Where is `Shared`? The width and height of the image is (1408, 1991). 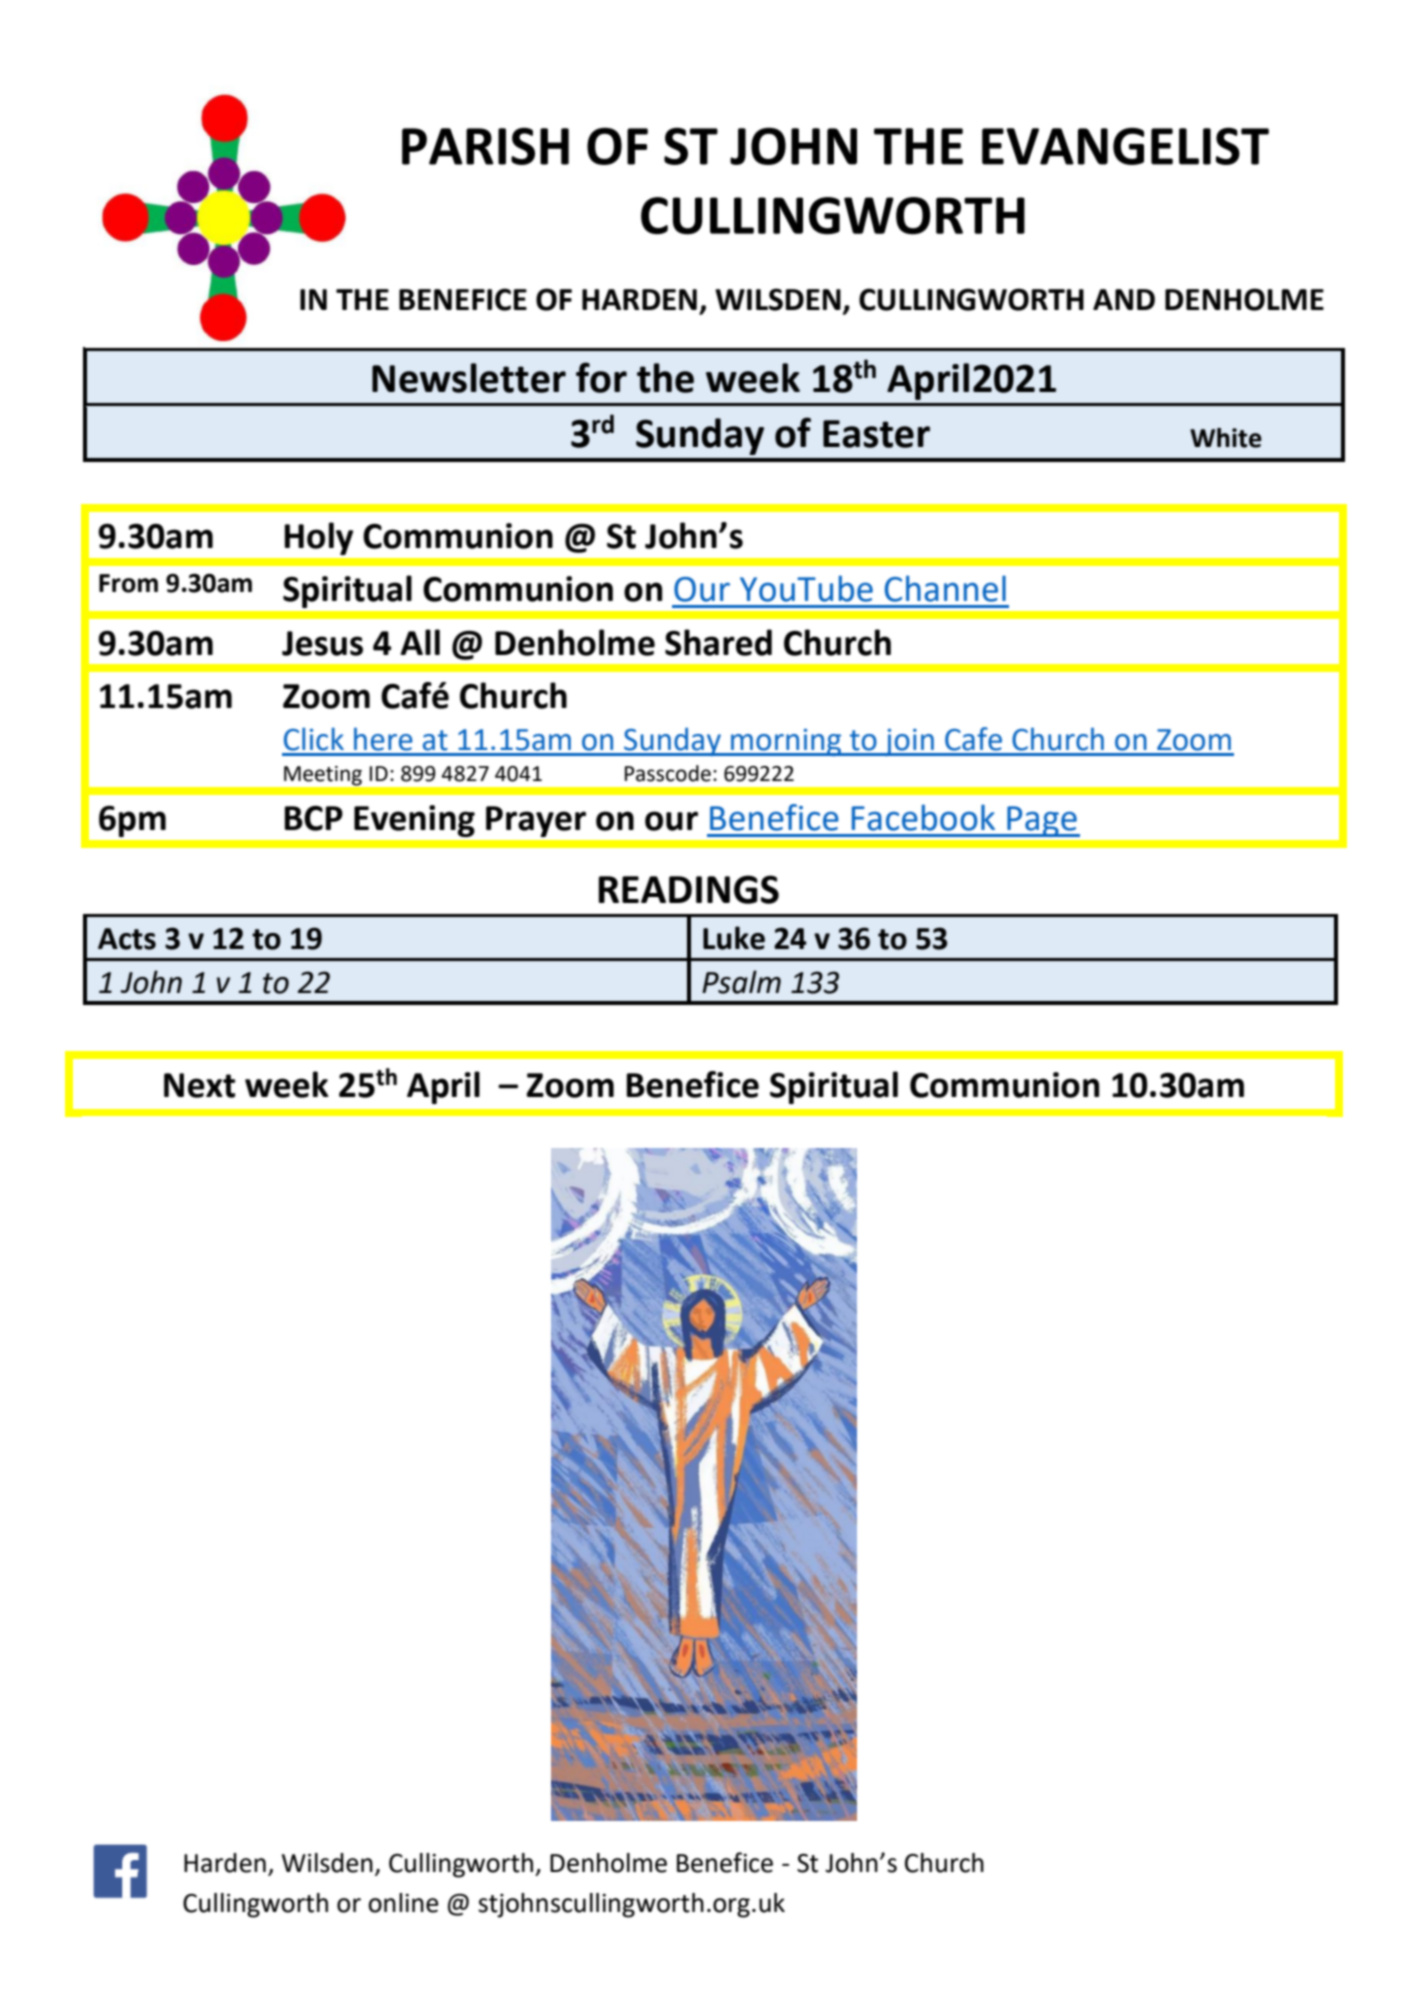
Shared is located at coordinates (718, 642).
